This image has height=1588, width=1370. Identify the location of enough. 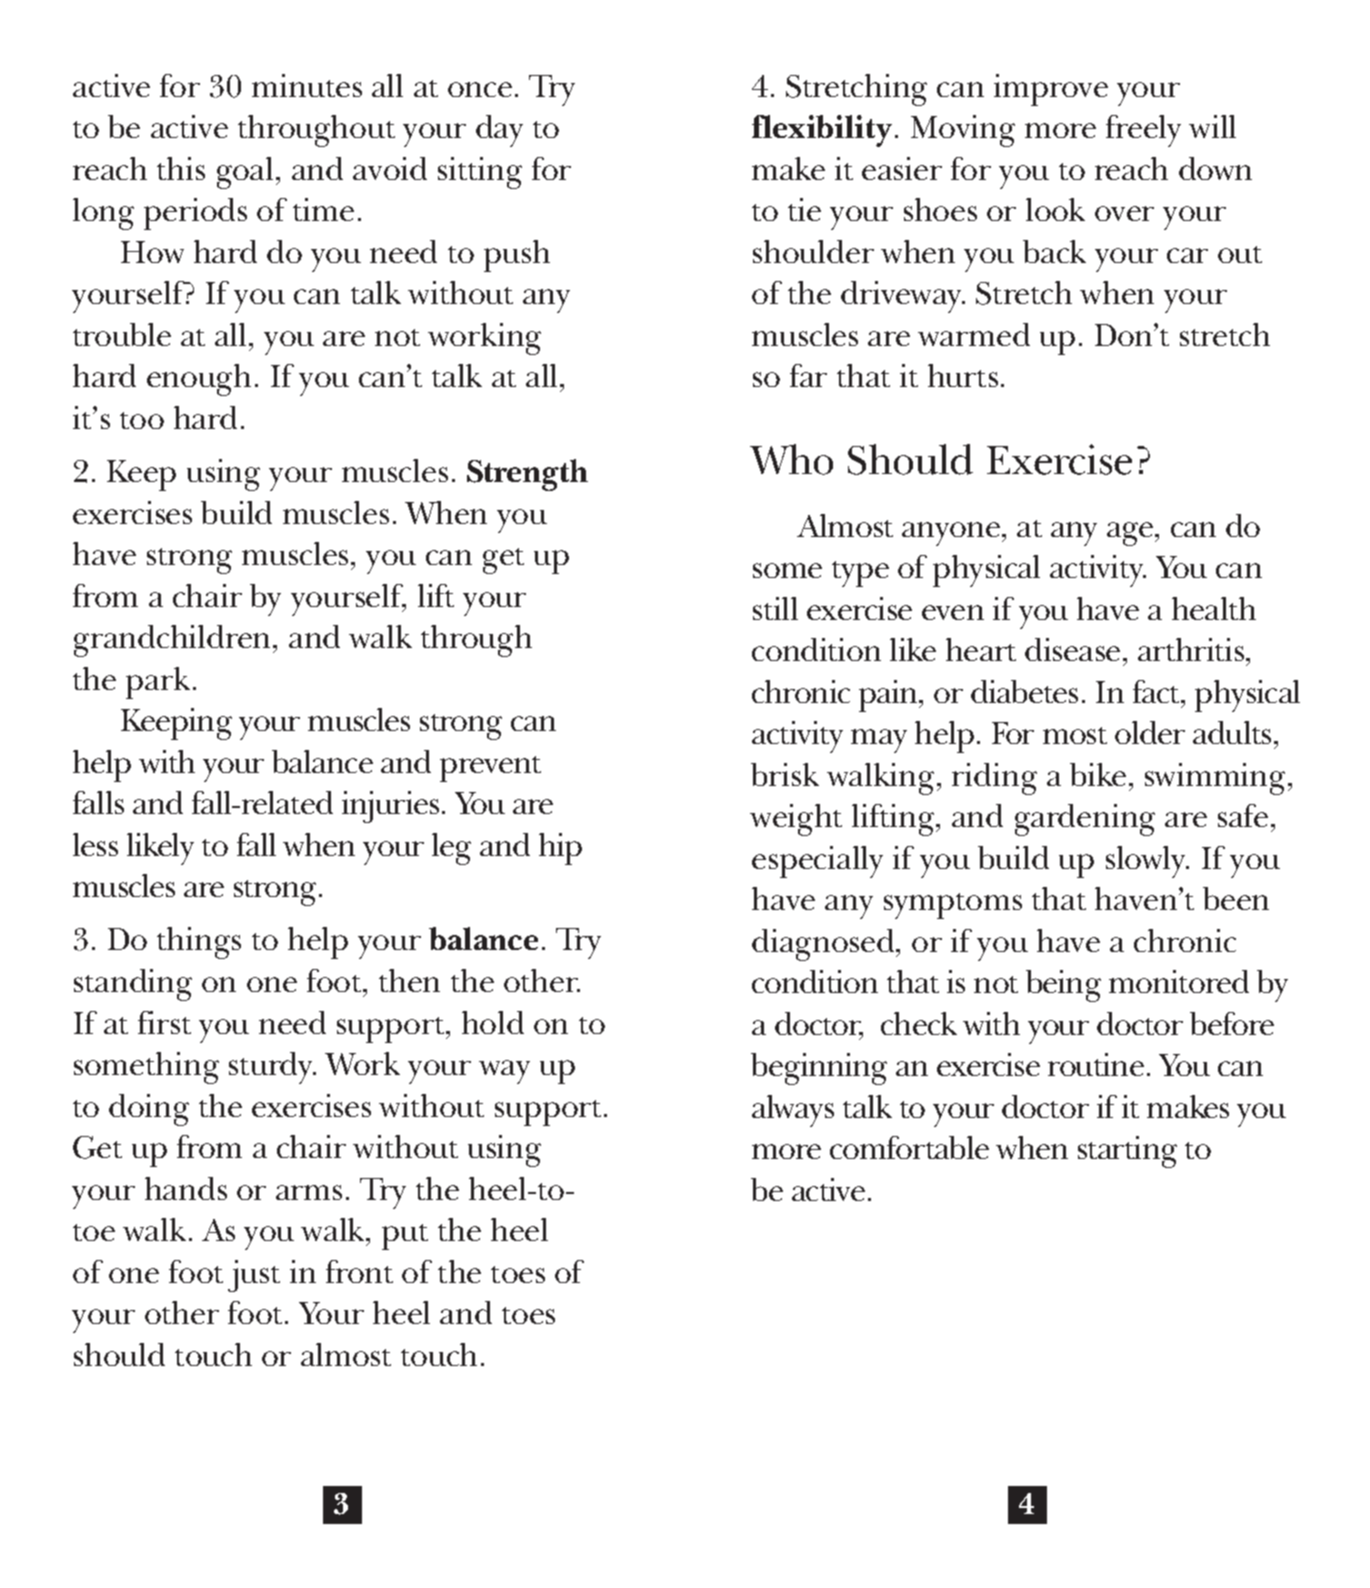
(199, 380).
